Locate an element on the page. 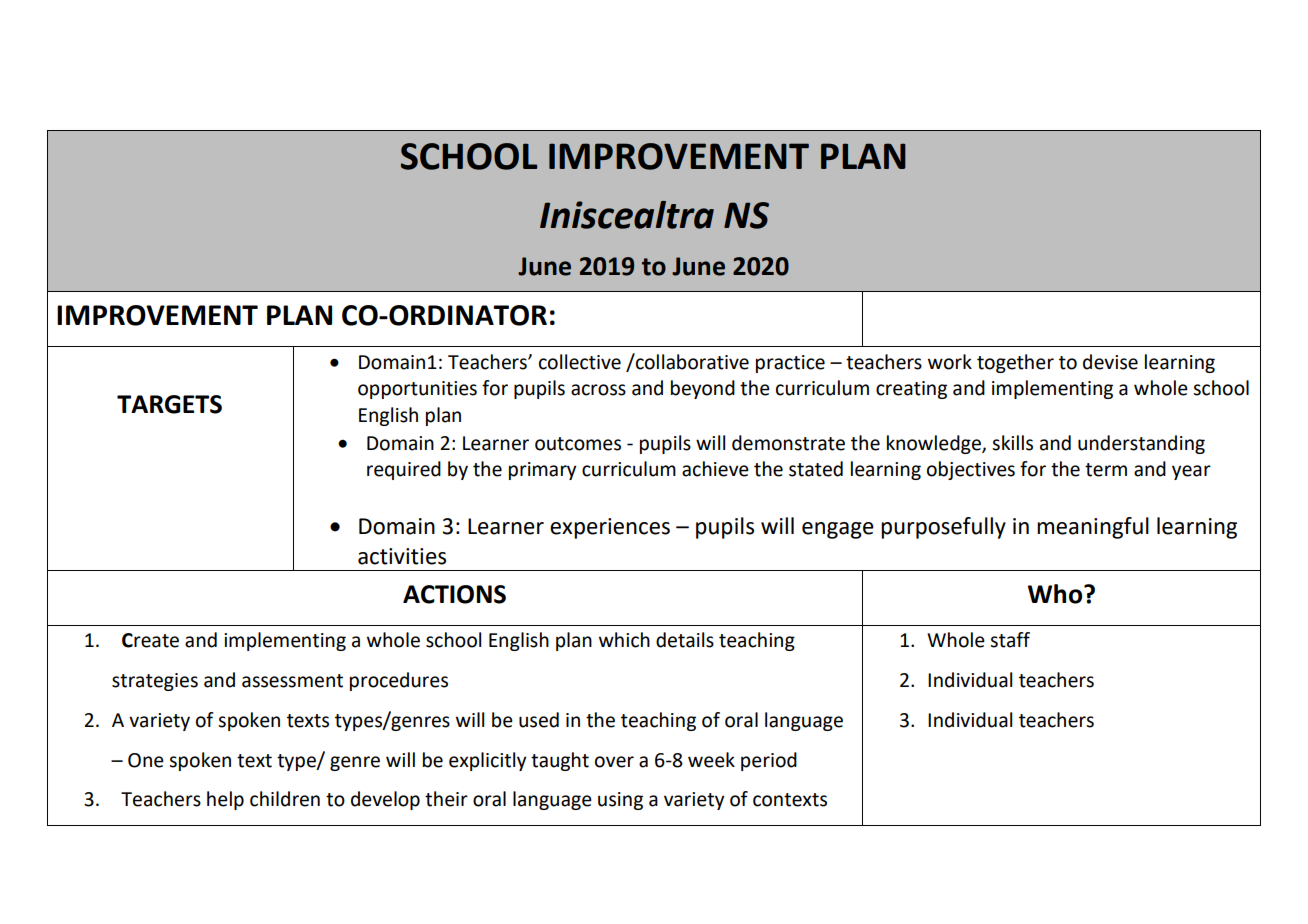 Image resolution: width=1308 pixels, height=924 pixels. Create is located at coordinates (150, 640).
